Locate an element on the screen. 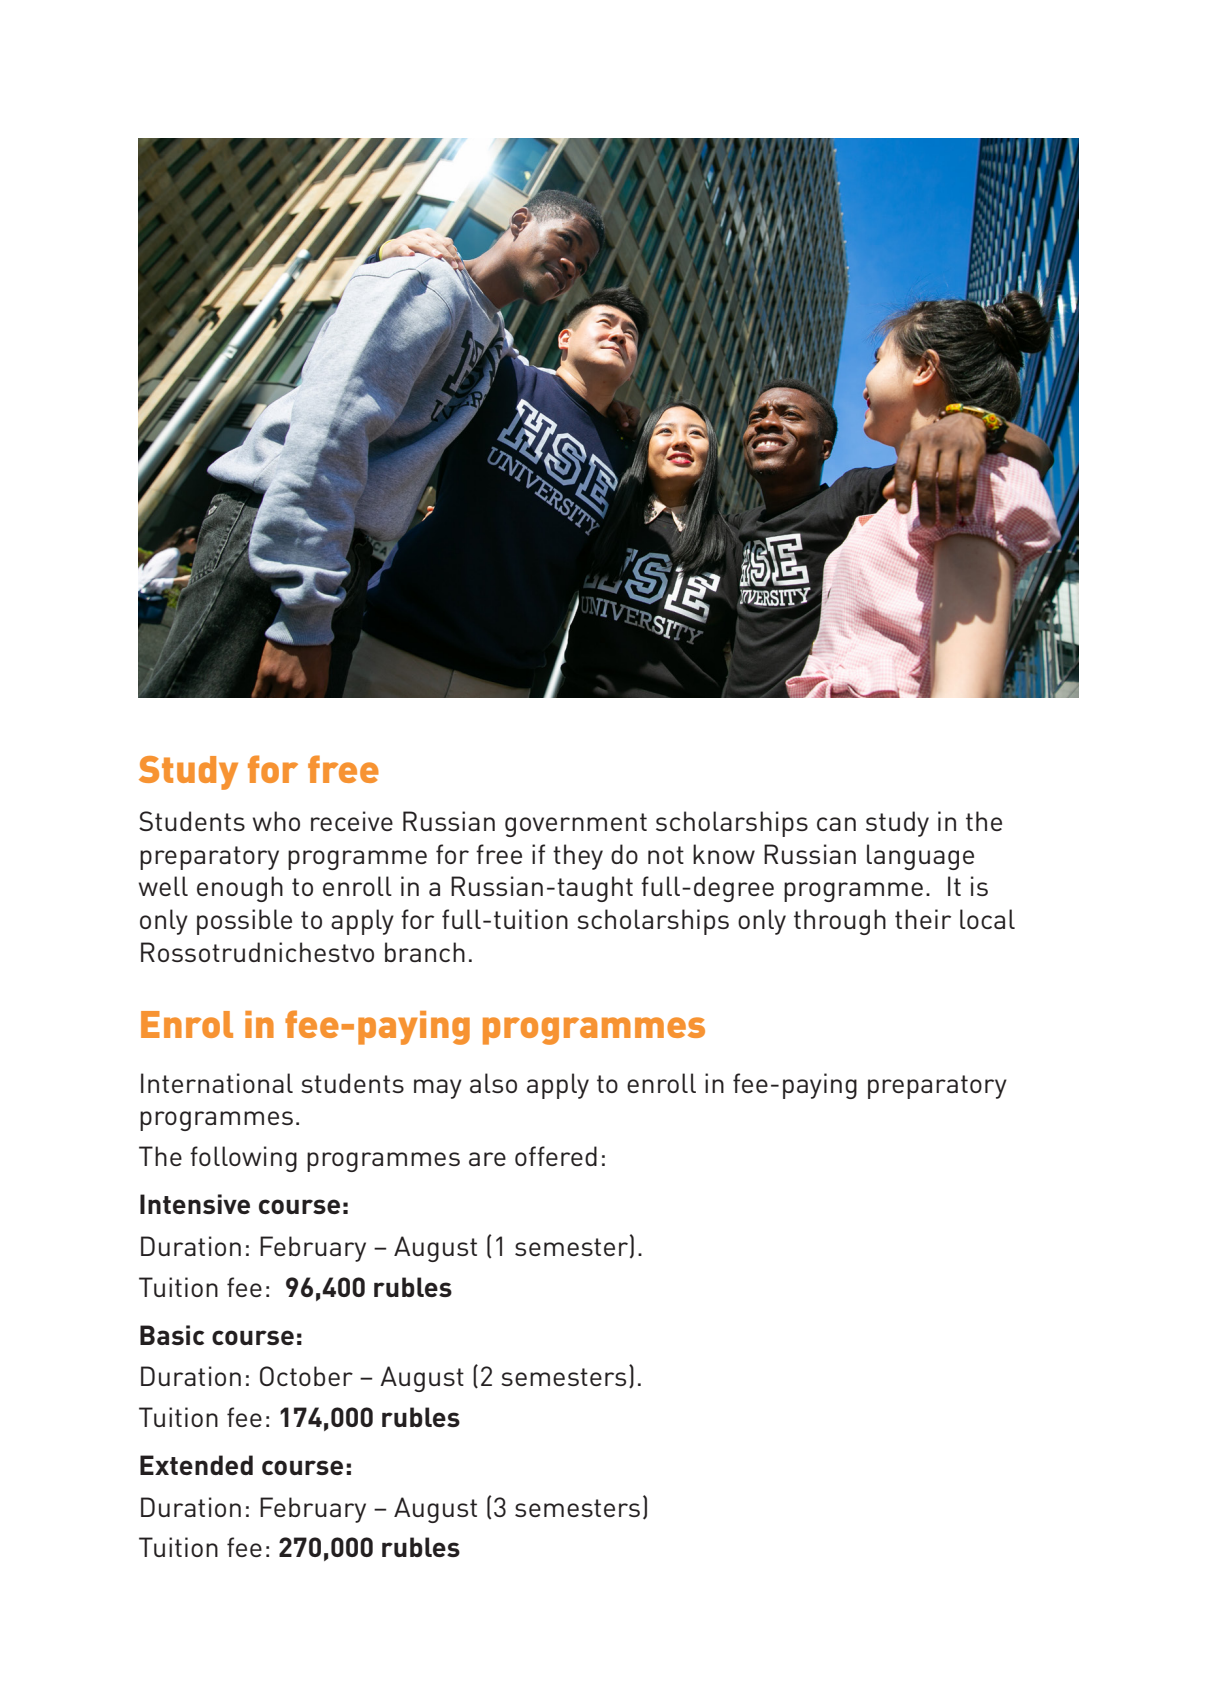  Basic is located at coordinates (172, 1335).
